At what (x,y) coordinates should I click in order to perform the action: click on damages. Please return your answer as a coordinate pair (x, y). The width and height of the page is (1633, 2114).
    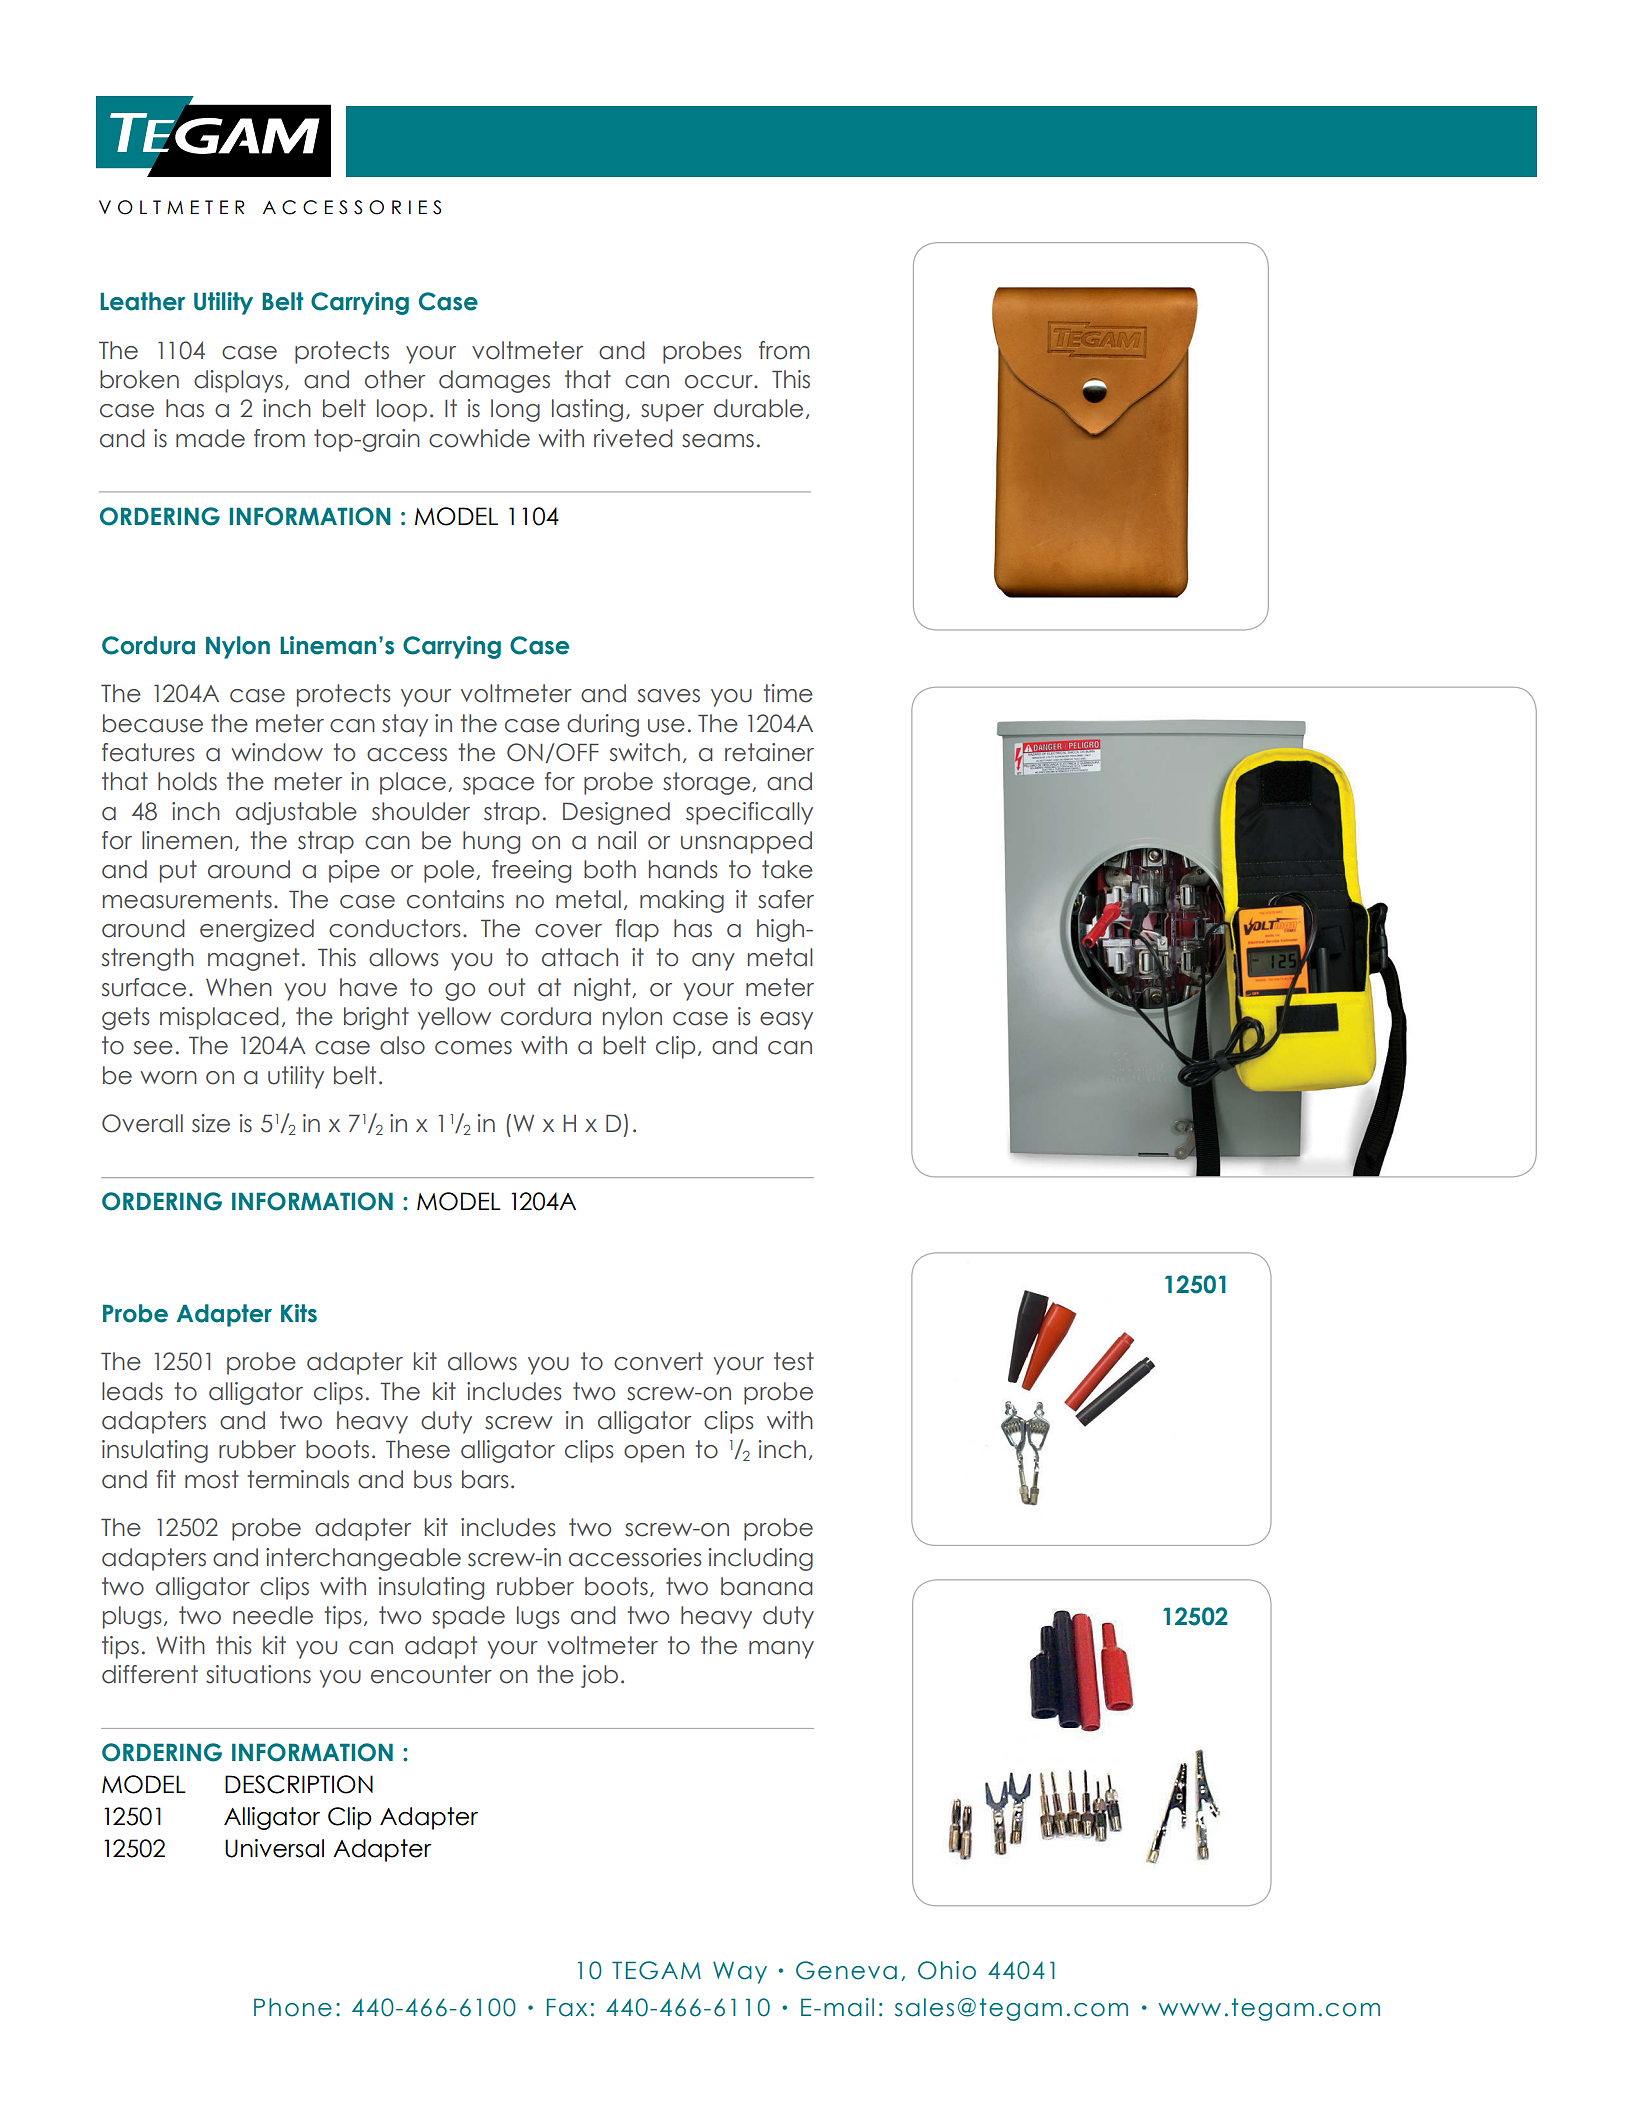
    Looking at the image, I should click on (494, 381).
